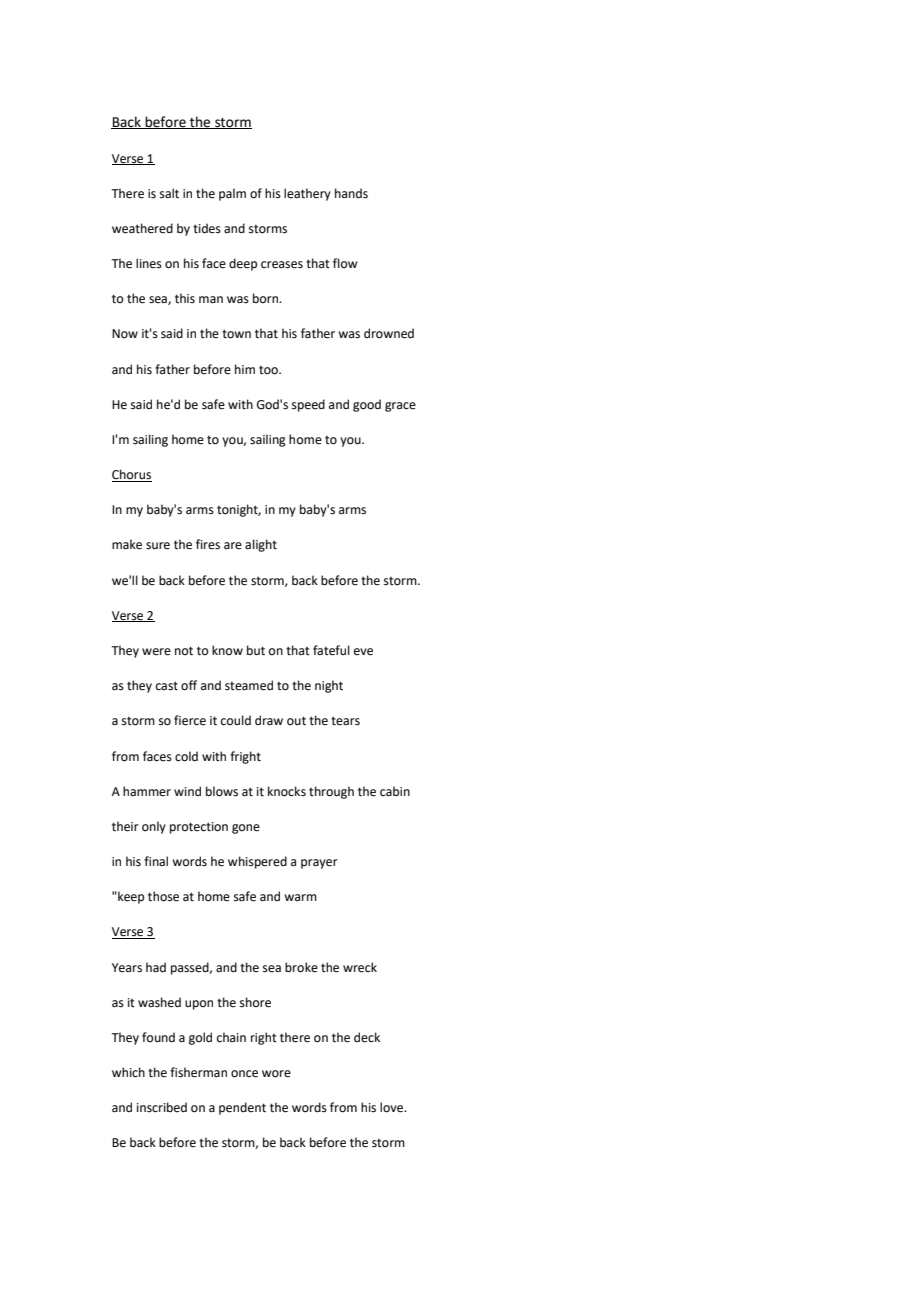 Image resolution: width=924 pixels, height=1308 pixels. Describe the element at coordinates (256, 650) in the screenshot. I see `but` at that location.
